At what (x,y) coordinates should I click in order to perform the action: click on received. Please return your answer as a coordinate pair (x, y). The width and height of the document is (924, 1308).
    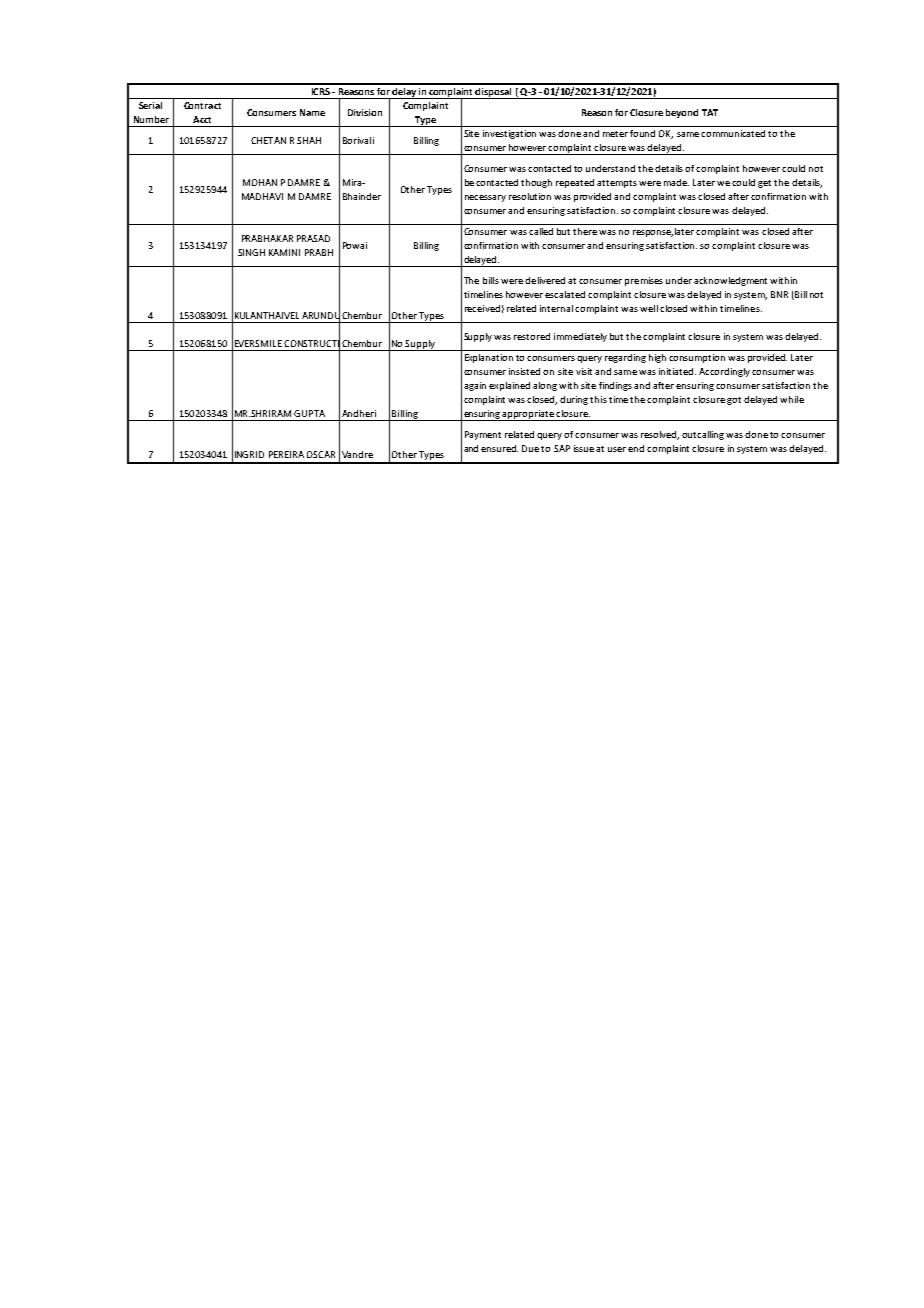
    Looking at the image, I should click on (482, 308).
